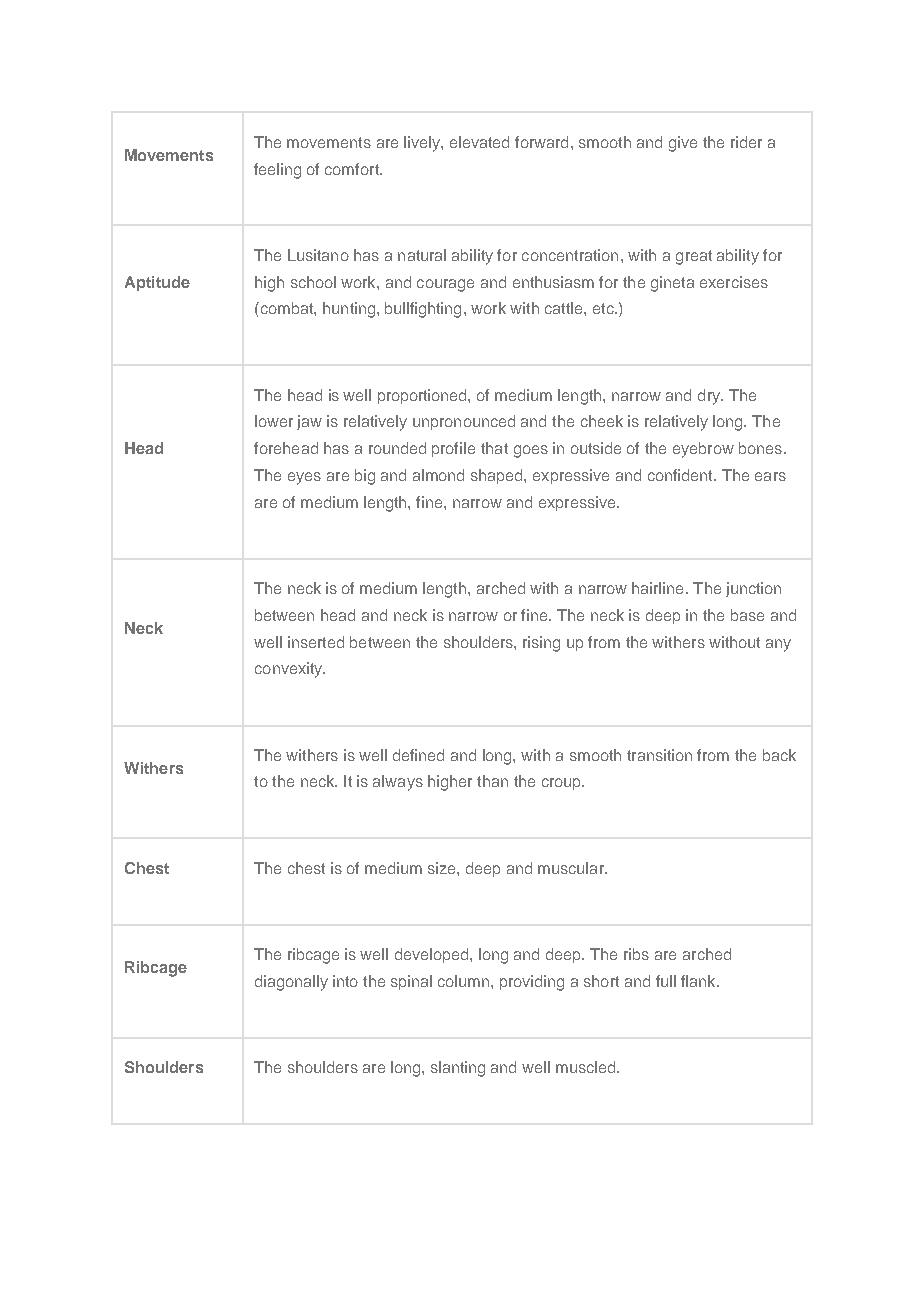  Describe the element at coordinates (443, 868) in the image. I see `size` at that location.
